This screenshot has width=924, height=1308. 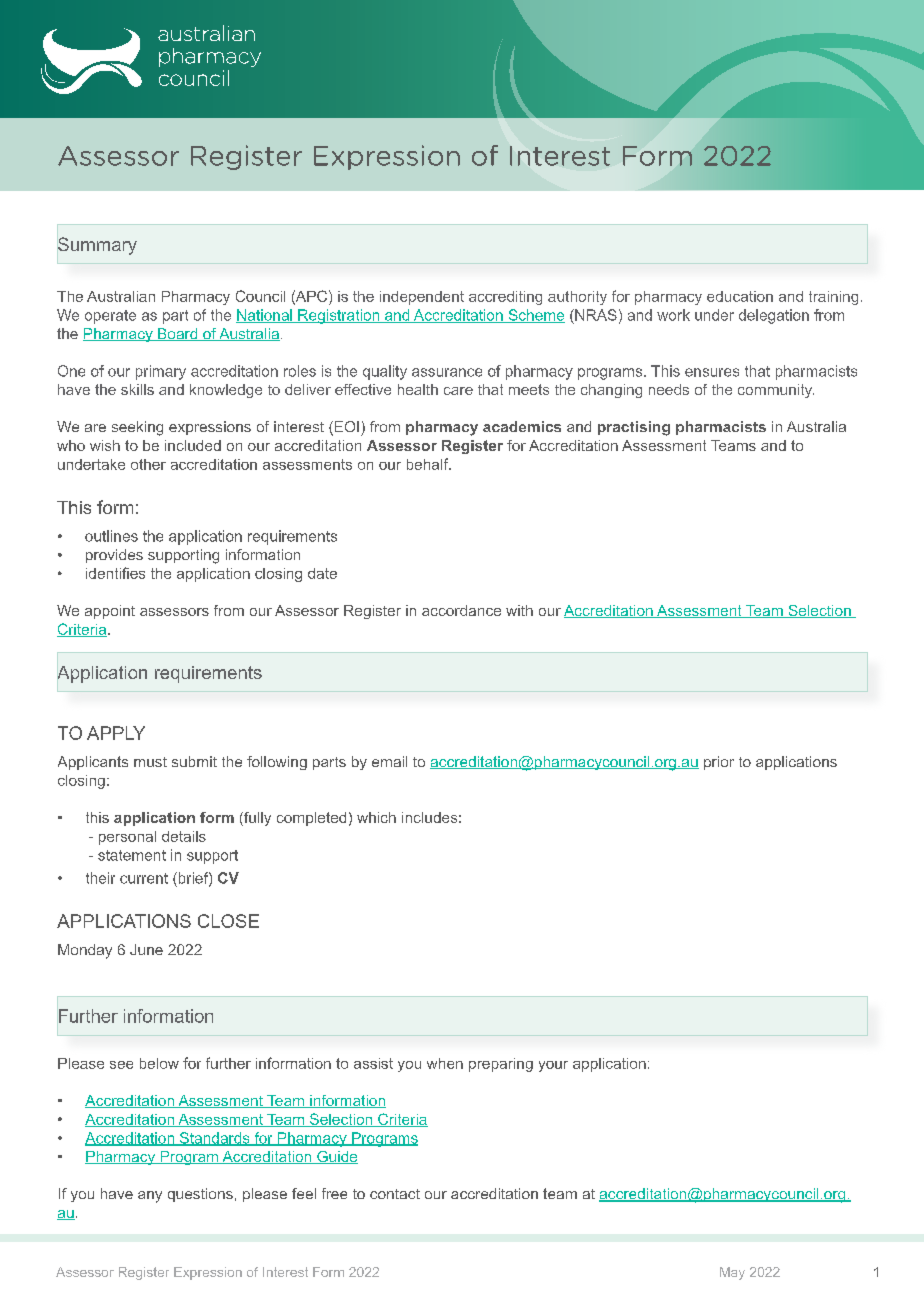 I want to click on education, so click(x=740, y=296).
